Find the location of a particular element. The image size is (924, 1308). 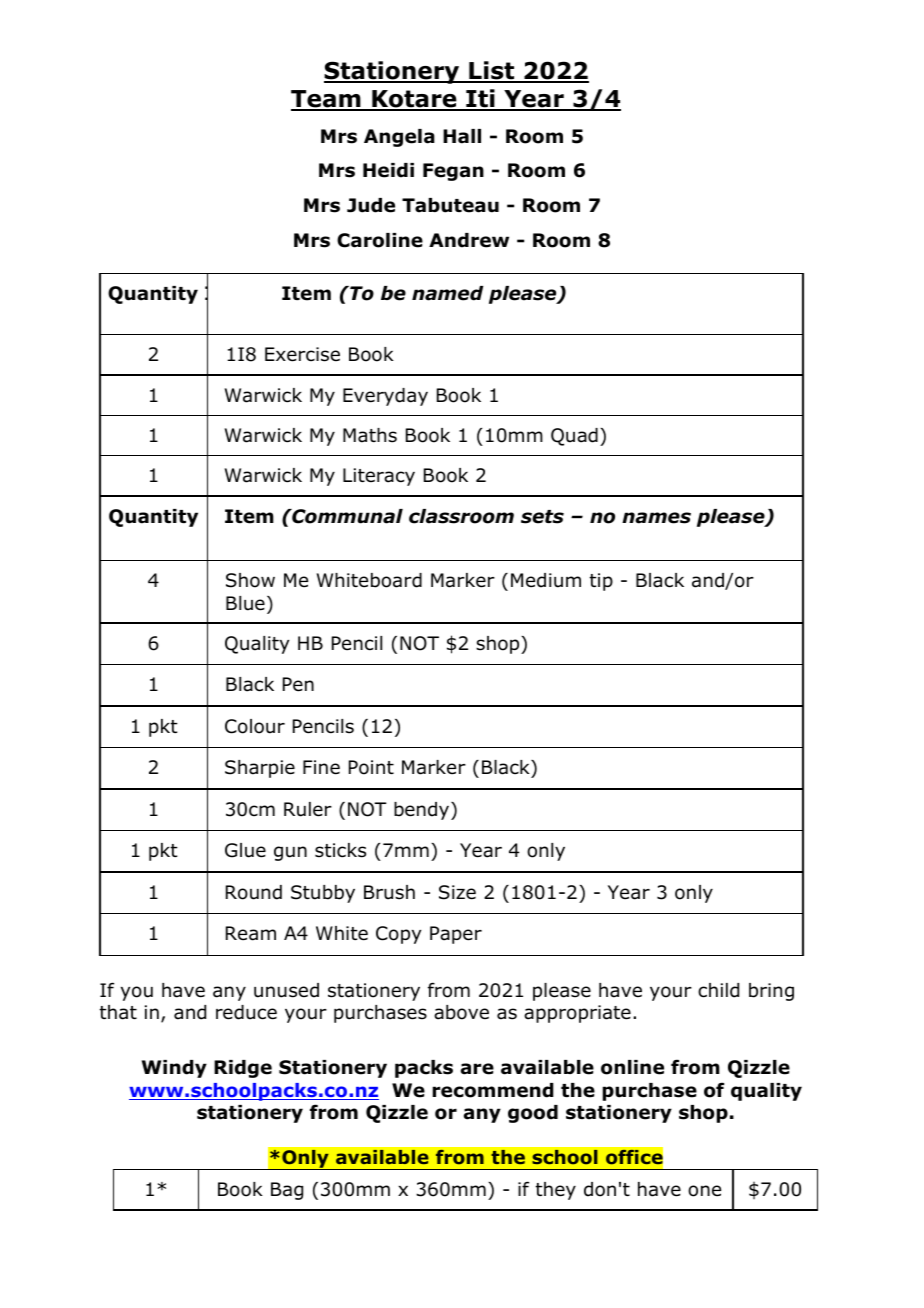

Iti is located at coordinates (480, 99).
